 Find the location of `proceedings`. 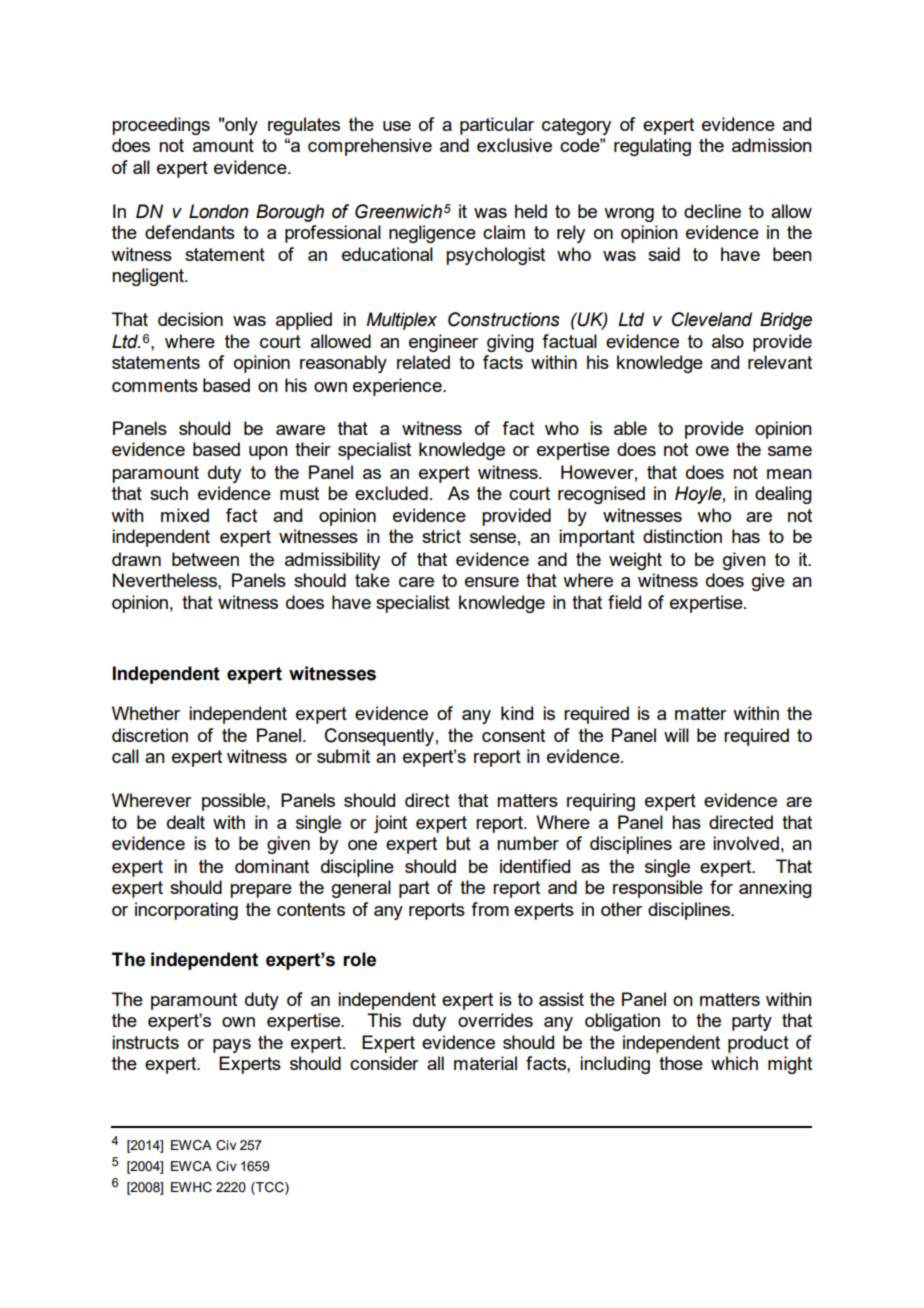

proceedings is located at coordinates (161, 126).
